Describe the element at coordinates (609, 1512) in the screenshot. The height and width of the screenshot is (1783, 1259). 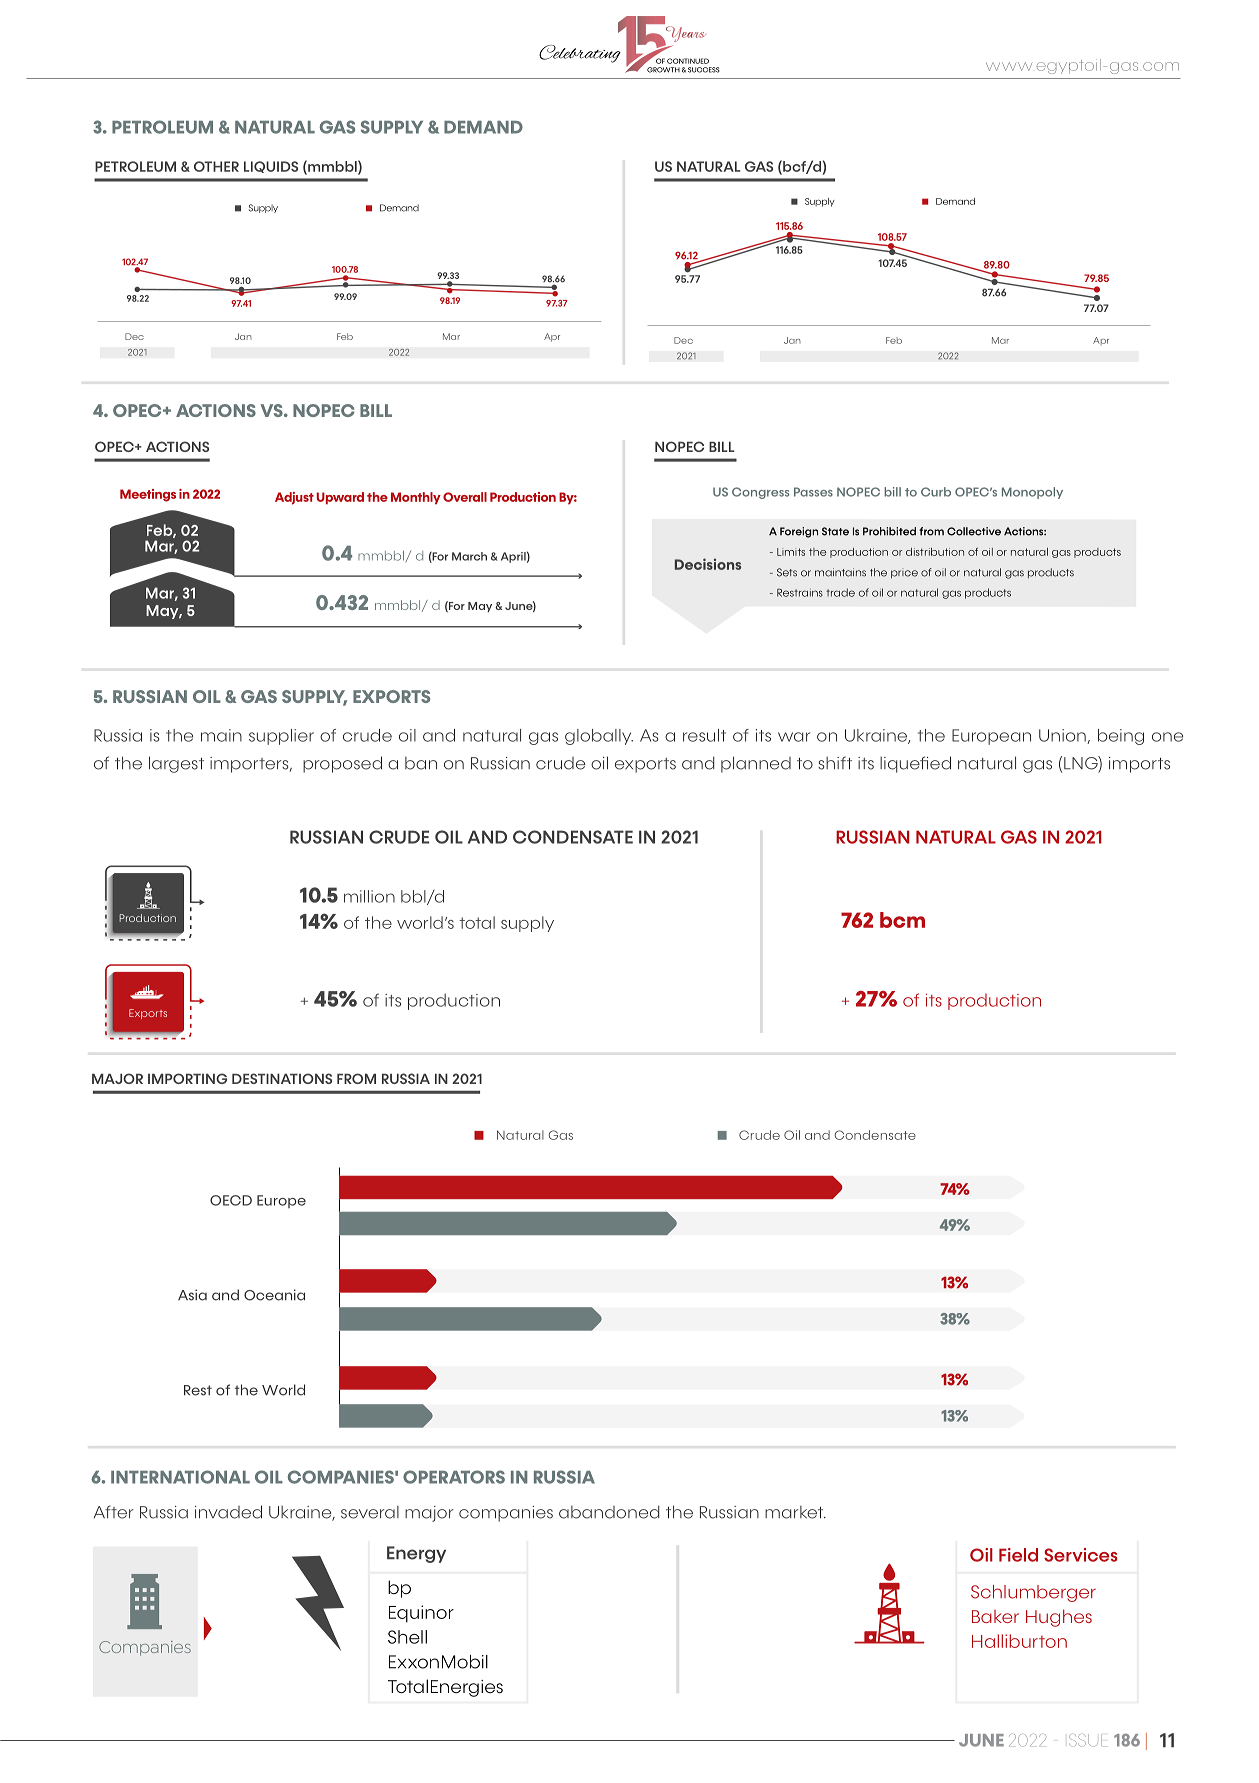
I see `abandoned` at that location.
